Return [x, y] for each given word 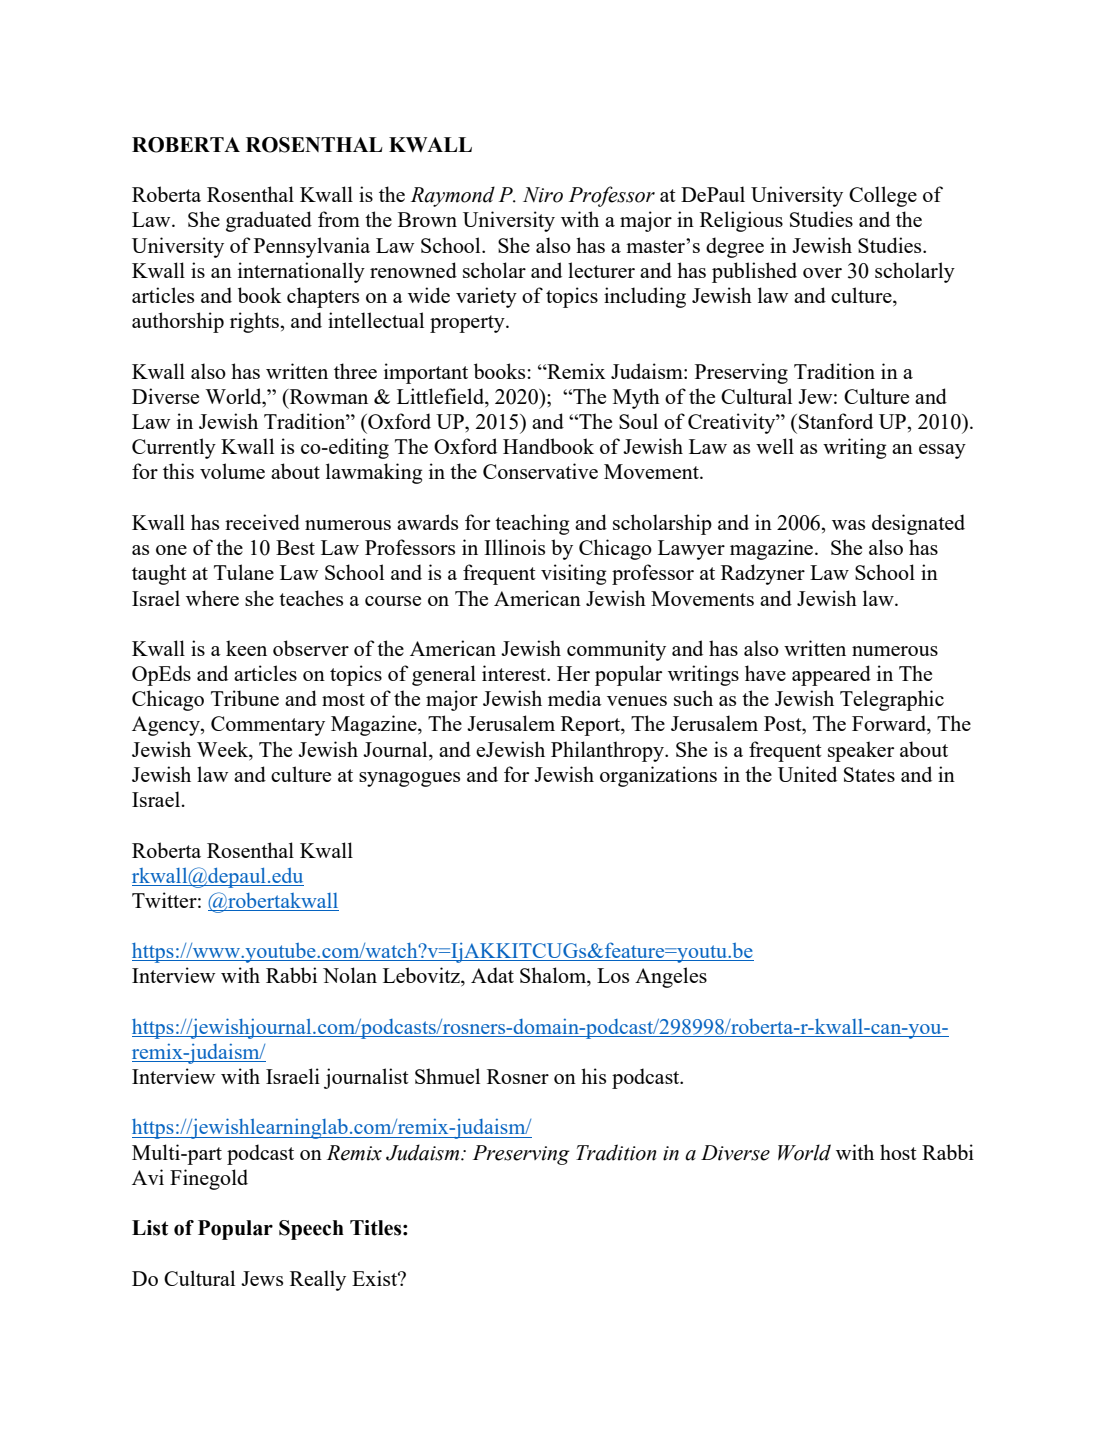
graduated [269, 221]
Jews [262, 1278]
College [883, 196]
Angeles [671, 977]
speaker [861, 751]
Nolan [350, 975]
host [898, 1152]
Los [613, 975]
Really [318, 1280]
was [848, 525]
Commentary [268, 726]
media [575, 698]
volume [232, 471]
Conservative [540, 471]
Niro [543, 195]
